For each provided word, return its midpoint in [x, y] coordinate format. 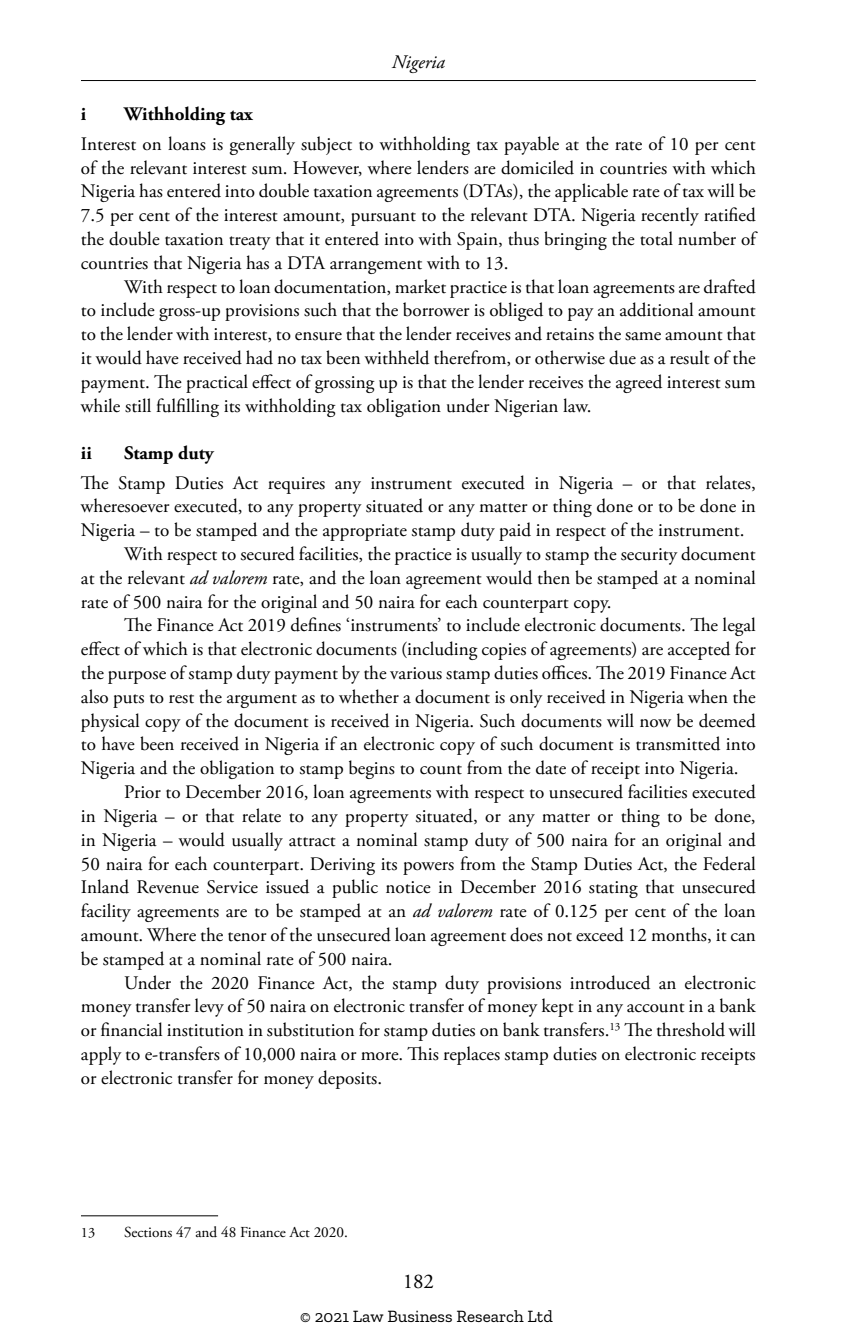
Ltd [540, 1316]
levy [209, 1007]
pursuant [383, 219]
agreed [639, 383]
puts [128, 701]
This [423, 1053]
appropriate [365, 532]
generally [262, 145]
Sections [148, 1232]
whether [369, 696]
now [655, 723]
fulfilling [187, 407]
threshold [691, 1029]
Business [420, 1316]
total [656, 238]
